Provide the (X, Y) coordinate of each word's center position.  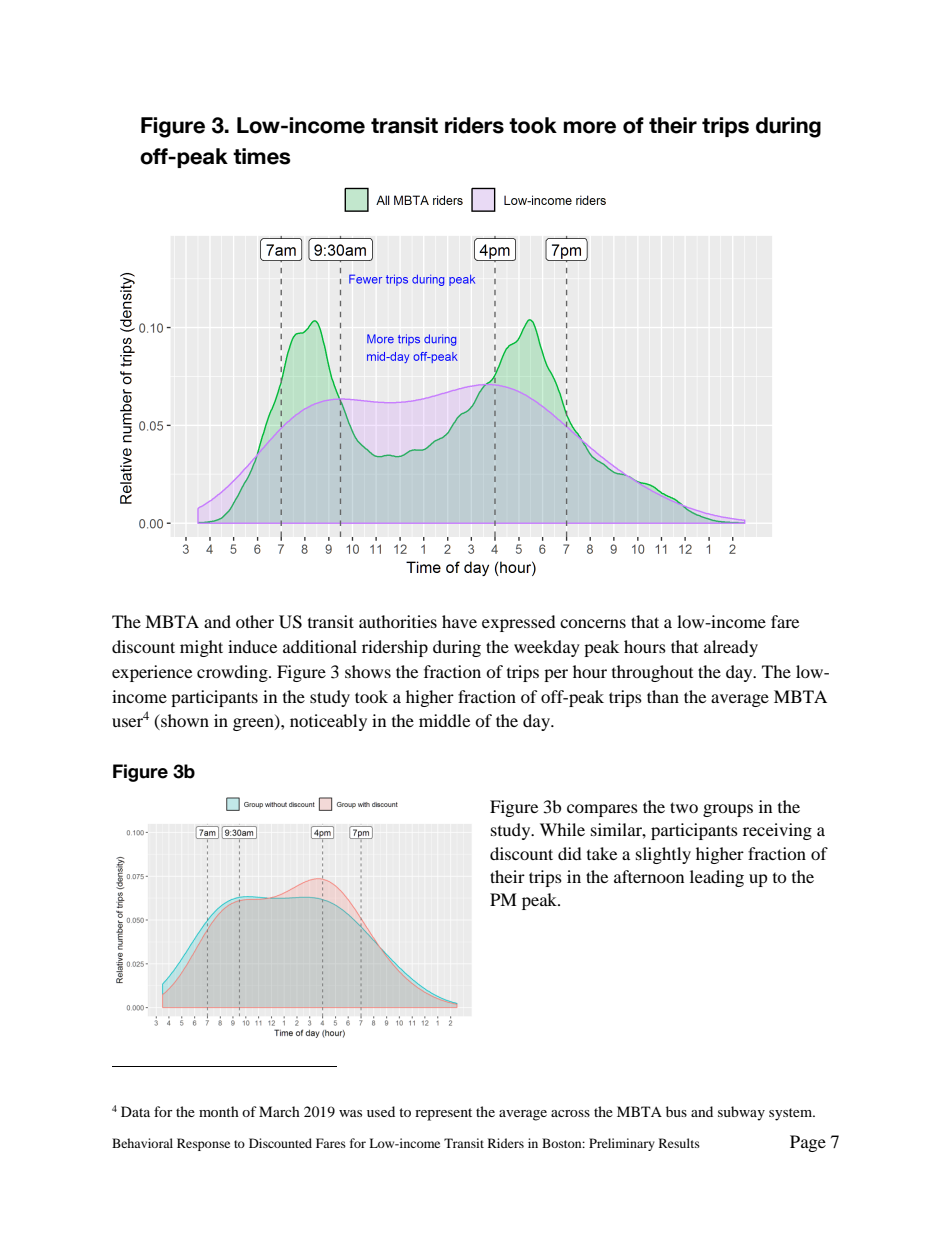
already (731, 648)
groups (728, 810)
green (254, 724)
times (262, 156)
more (589, 127)
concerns (593, 623)
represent (443, 1114)
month (219, 1111)
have (459, 621)
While (562, 829)
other (255, 621)
